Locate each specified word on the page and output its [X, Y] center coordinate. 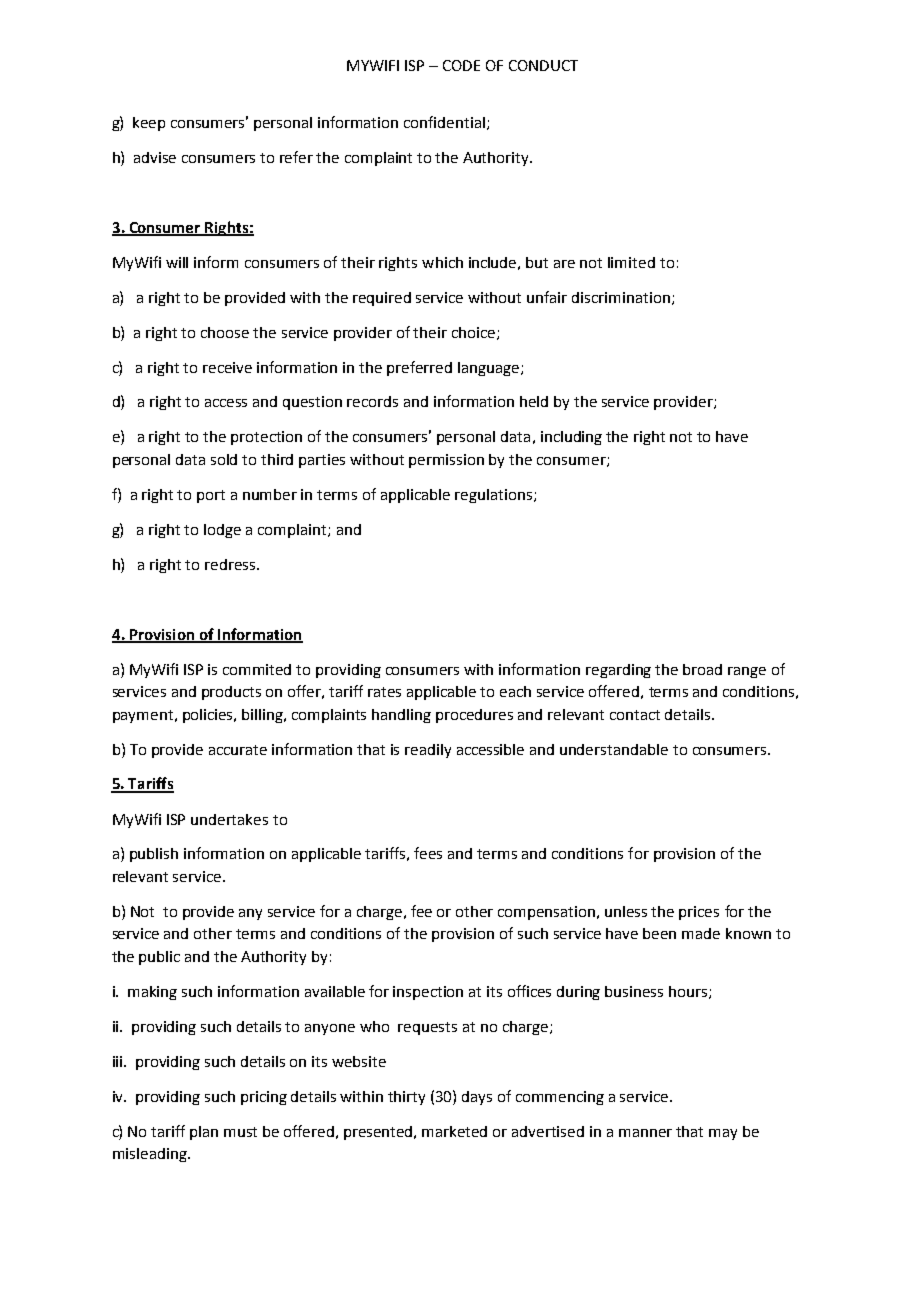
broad [702, 669]
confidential [446, 123]
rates [384, 692]
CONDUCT [543, 65]
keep [149, 124]
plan [204, 1133]
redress [231, 564]
